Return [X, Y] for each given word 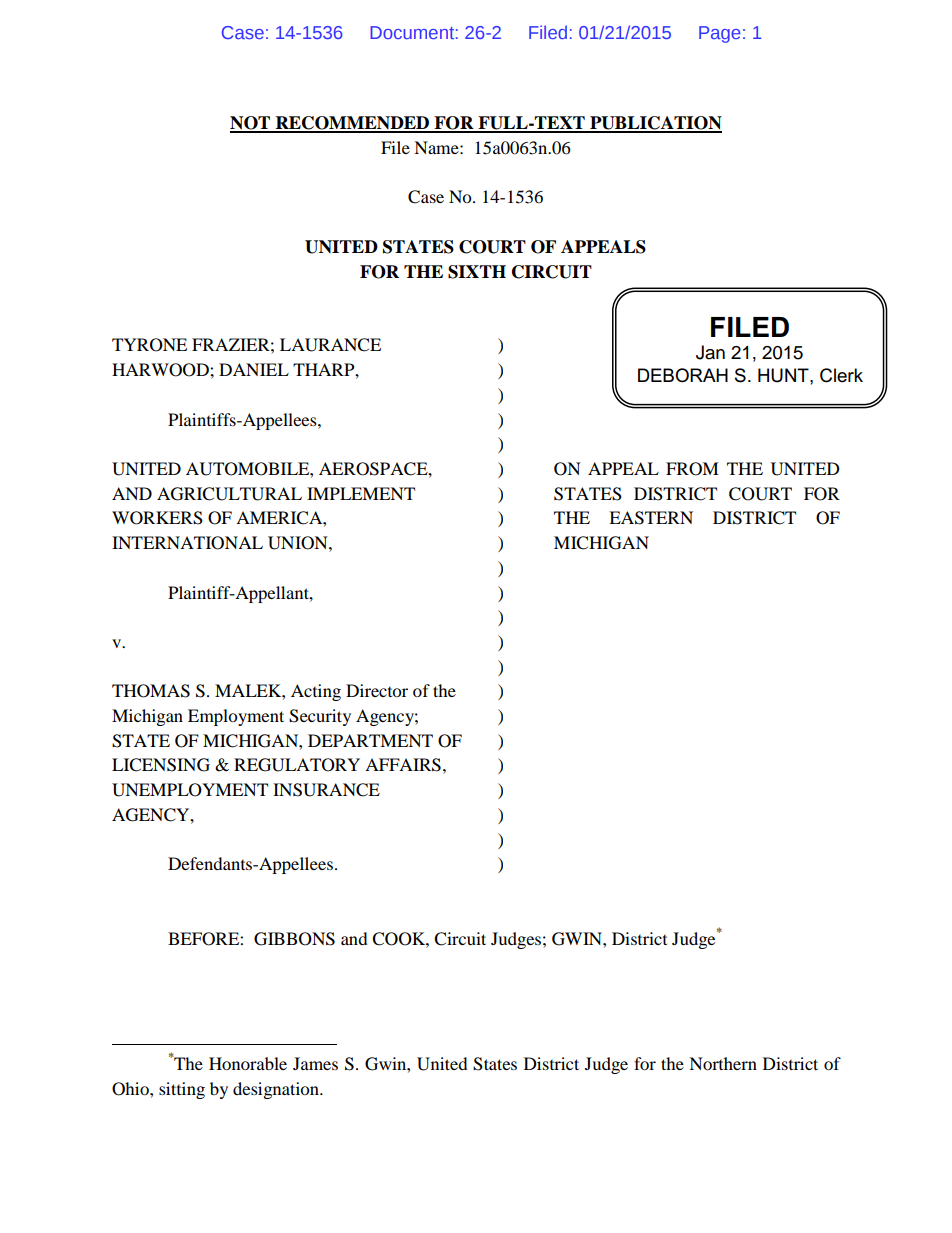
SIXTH [477, 272]
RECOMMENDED [352, 124]
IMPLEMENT [361, 493]
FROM [692, 469]
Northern [723, 1063]
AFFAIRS [403, 765]
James [315, 1063]
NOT [251, 124]
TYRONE [149, 345]
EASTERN [651, 518]
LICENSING [161, 765]
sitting [182, 1090]
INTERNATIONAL [187, 543]
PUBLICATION [655, 124]
